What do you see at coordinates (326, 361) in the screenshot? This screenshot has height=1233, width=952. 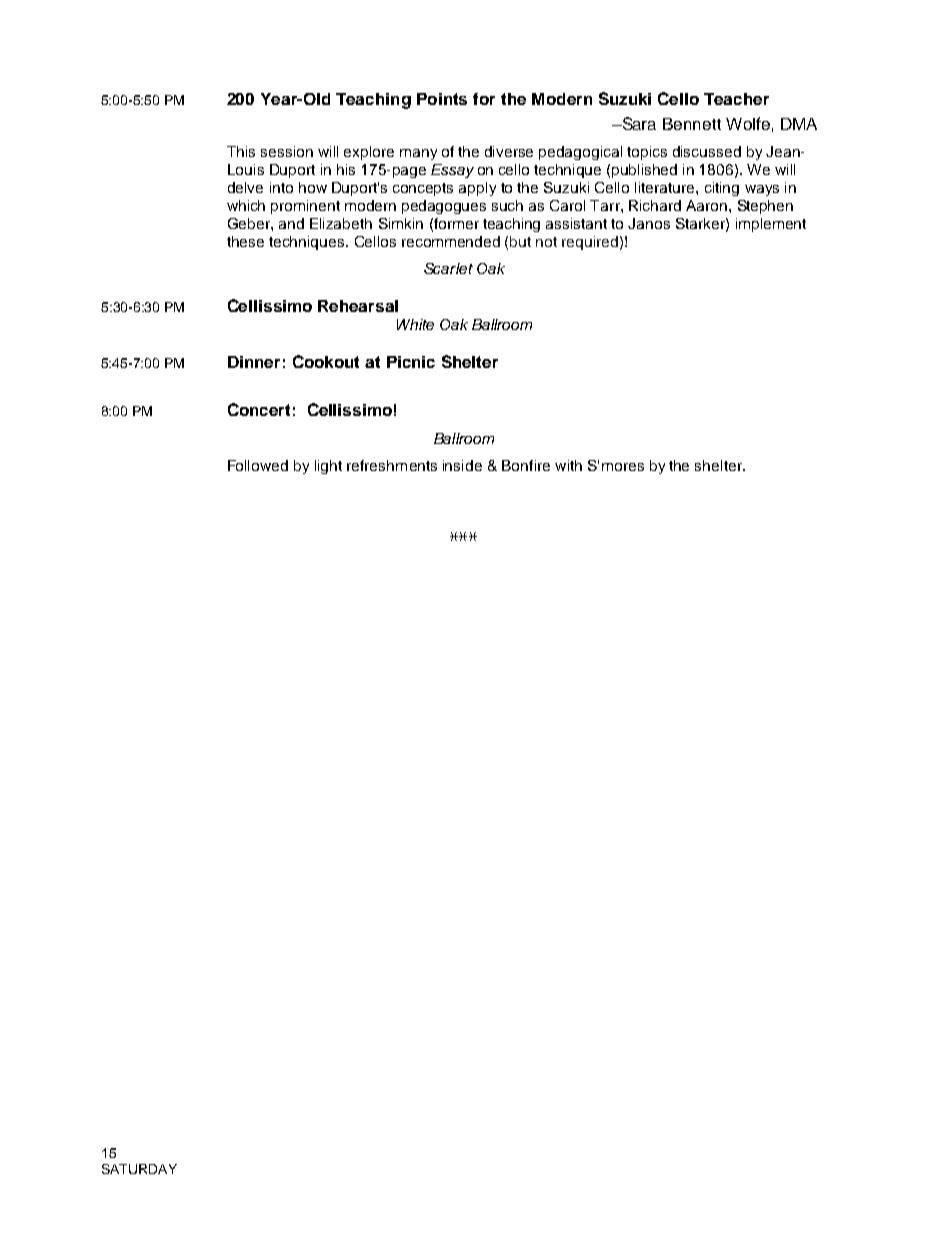 I see `Cookout` at bounding box center [326, 361].
